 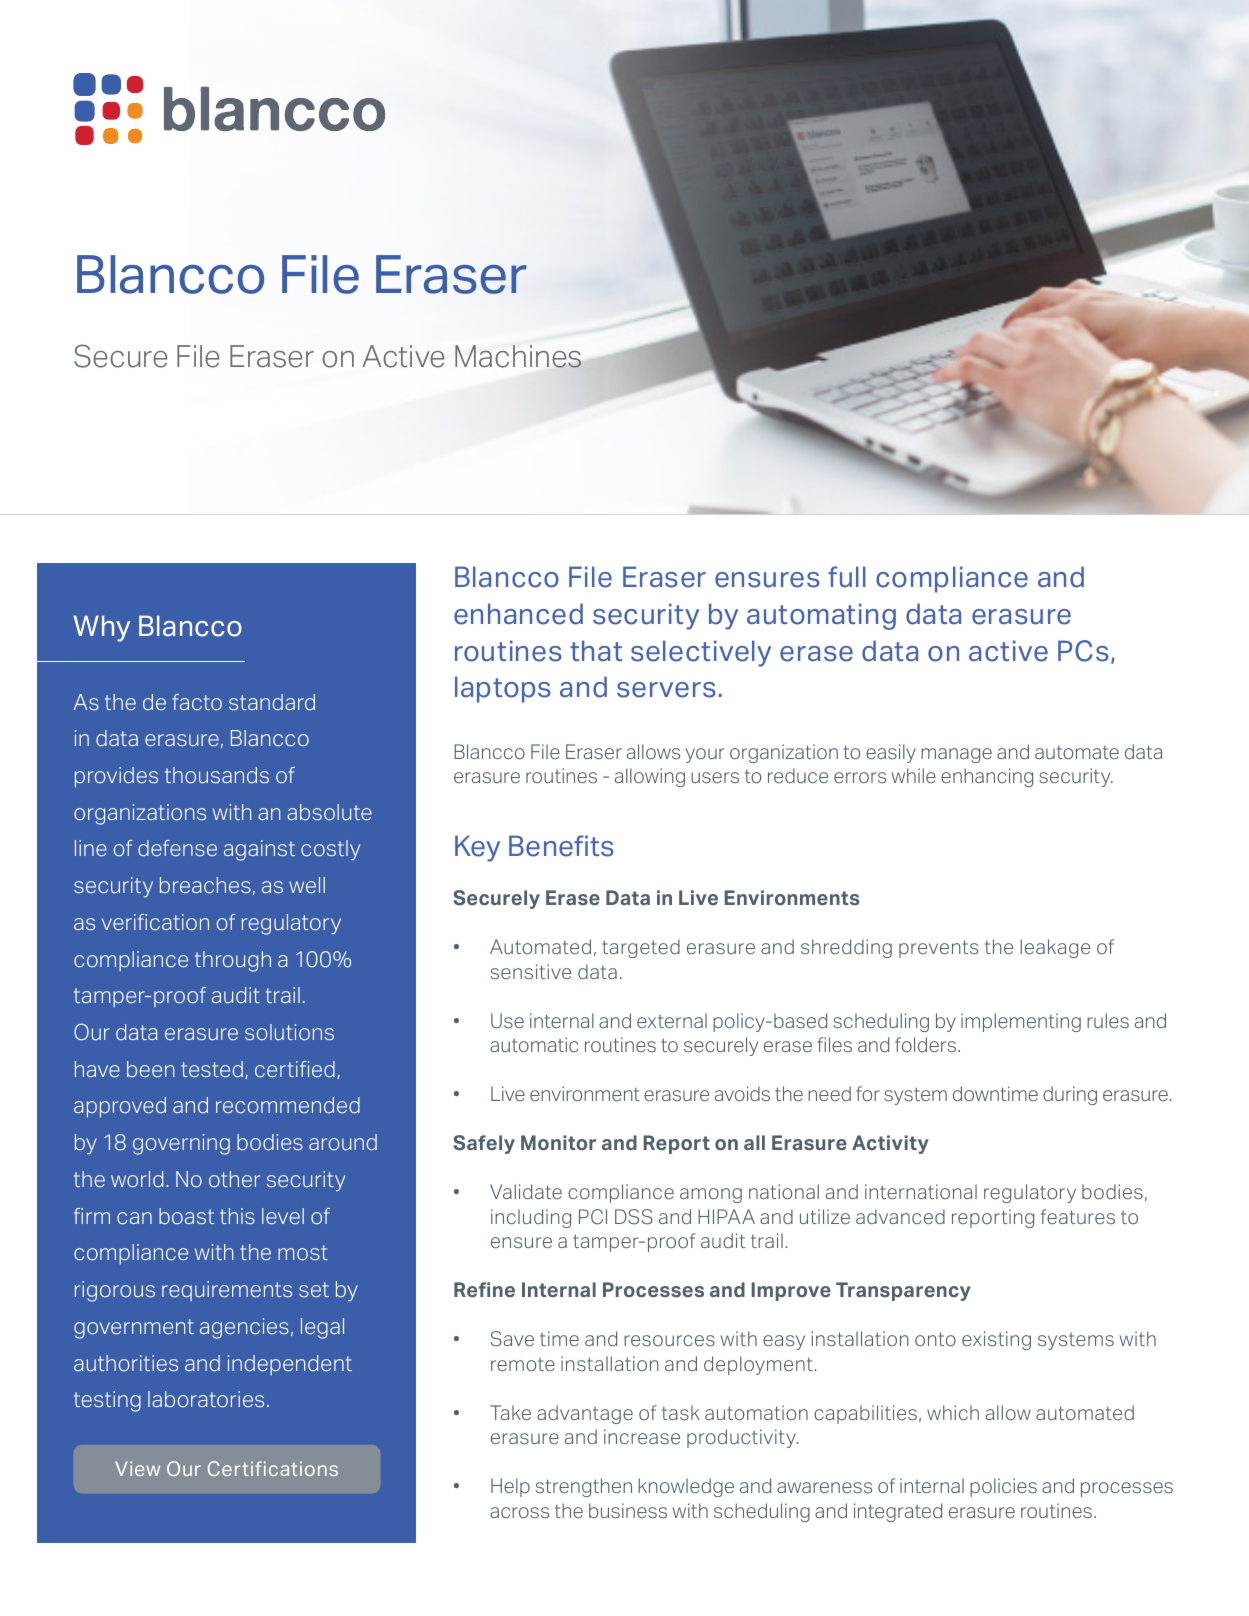 I want to click on targeted, so click(x=641, y=948).
